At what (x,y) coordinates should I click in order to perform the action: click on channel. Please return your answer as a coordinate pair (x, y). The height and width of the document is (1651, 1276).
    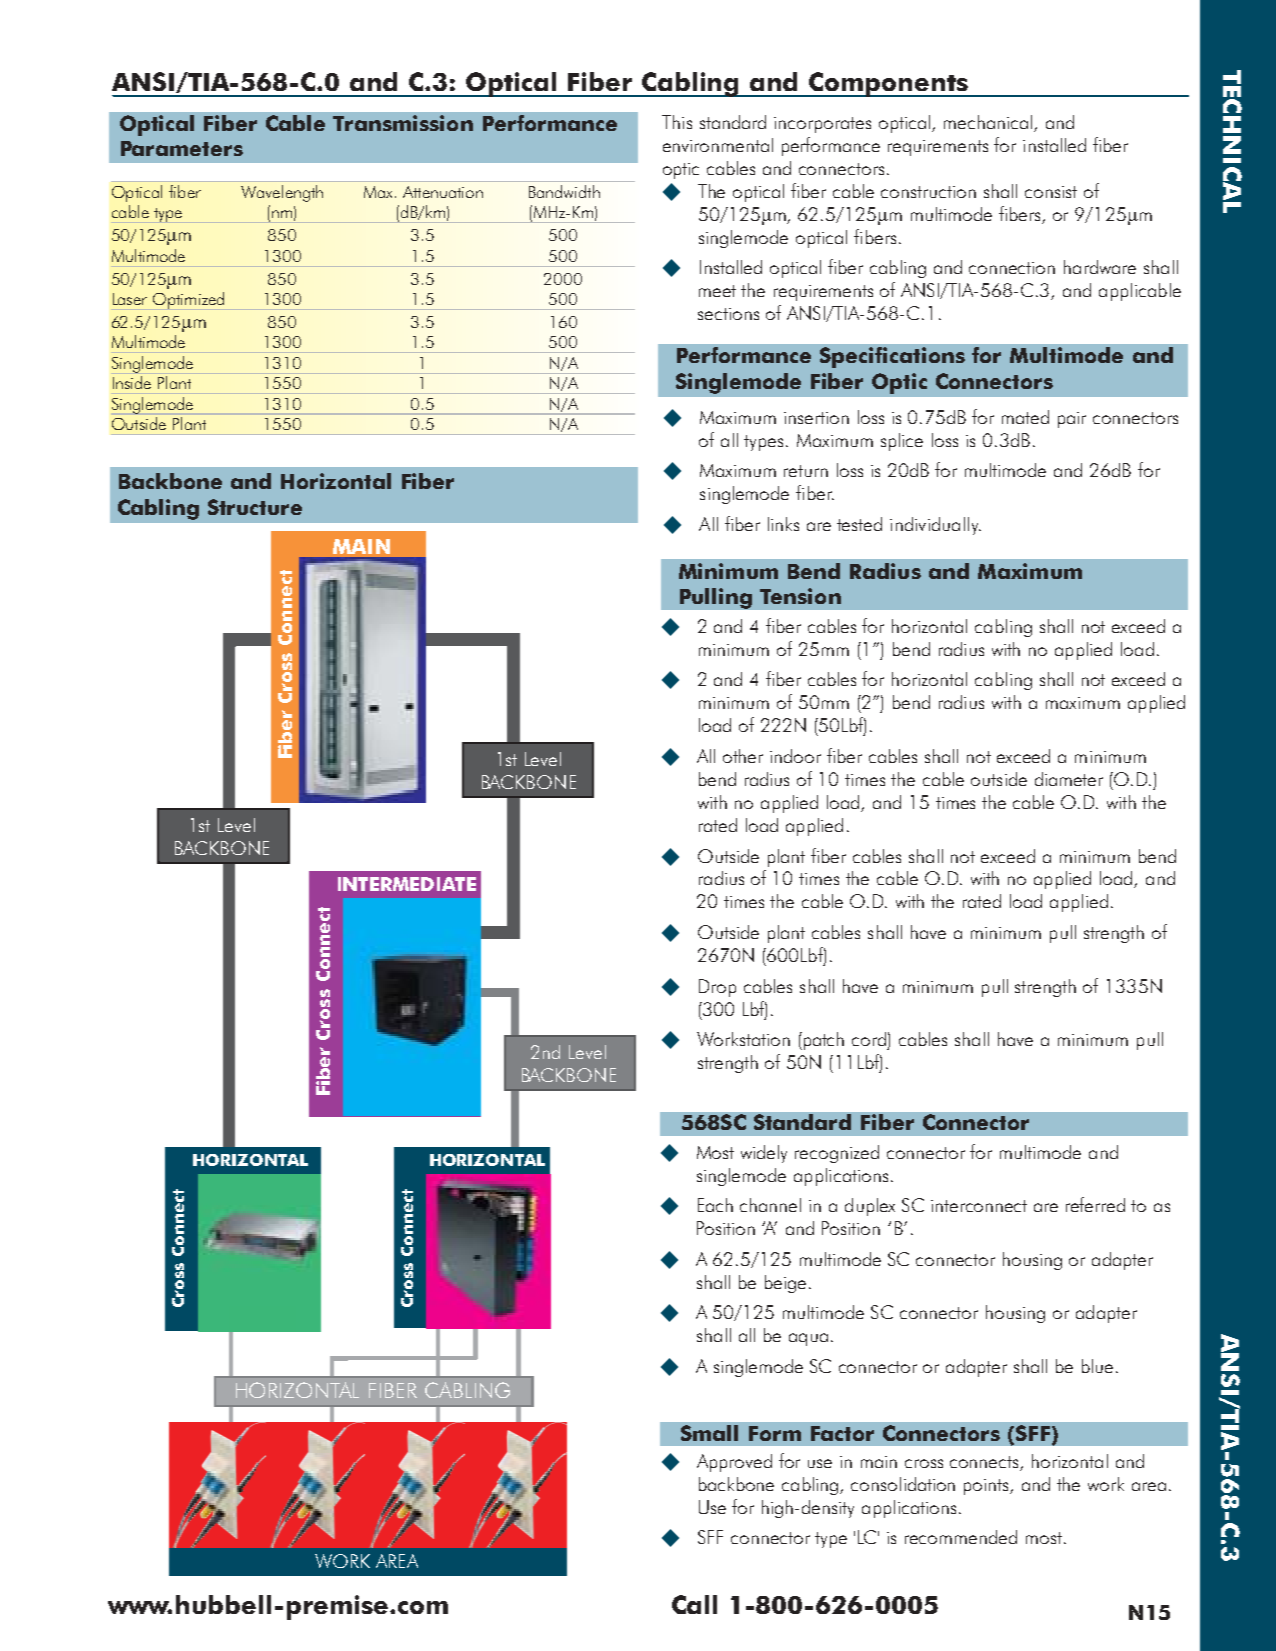
    Looking at the image, I should click on (770, 1205).
